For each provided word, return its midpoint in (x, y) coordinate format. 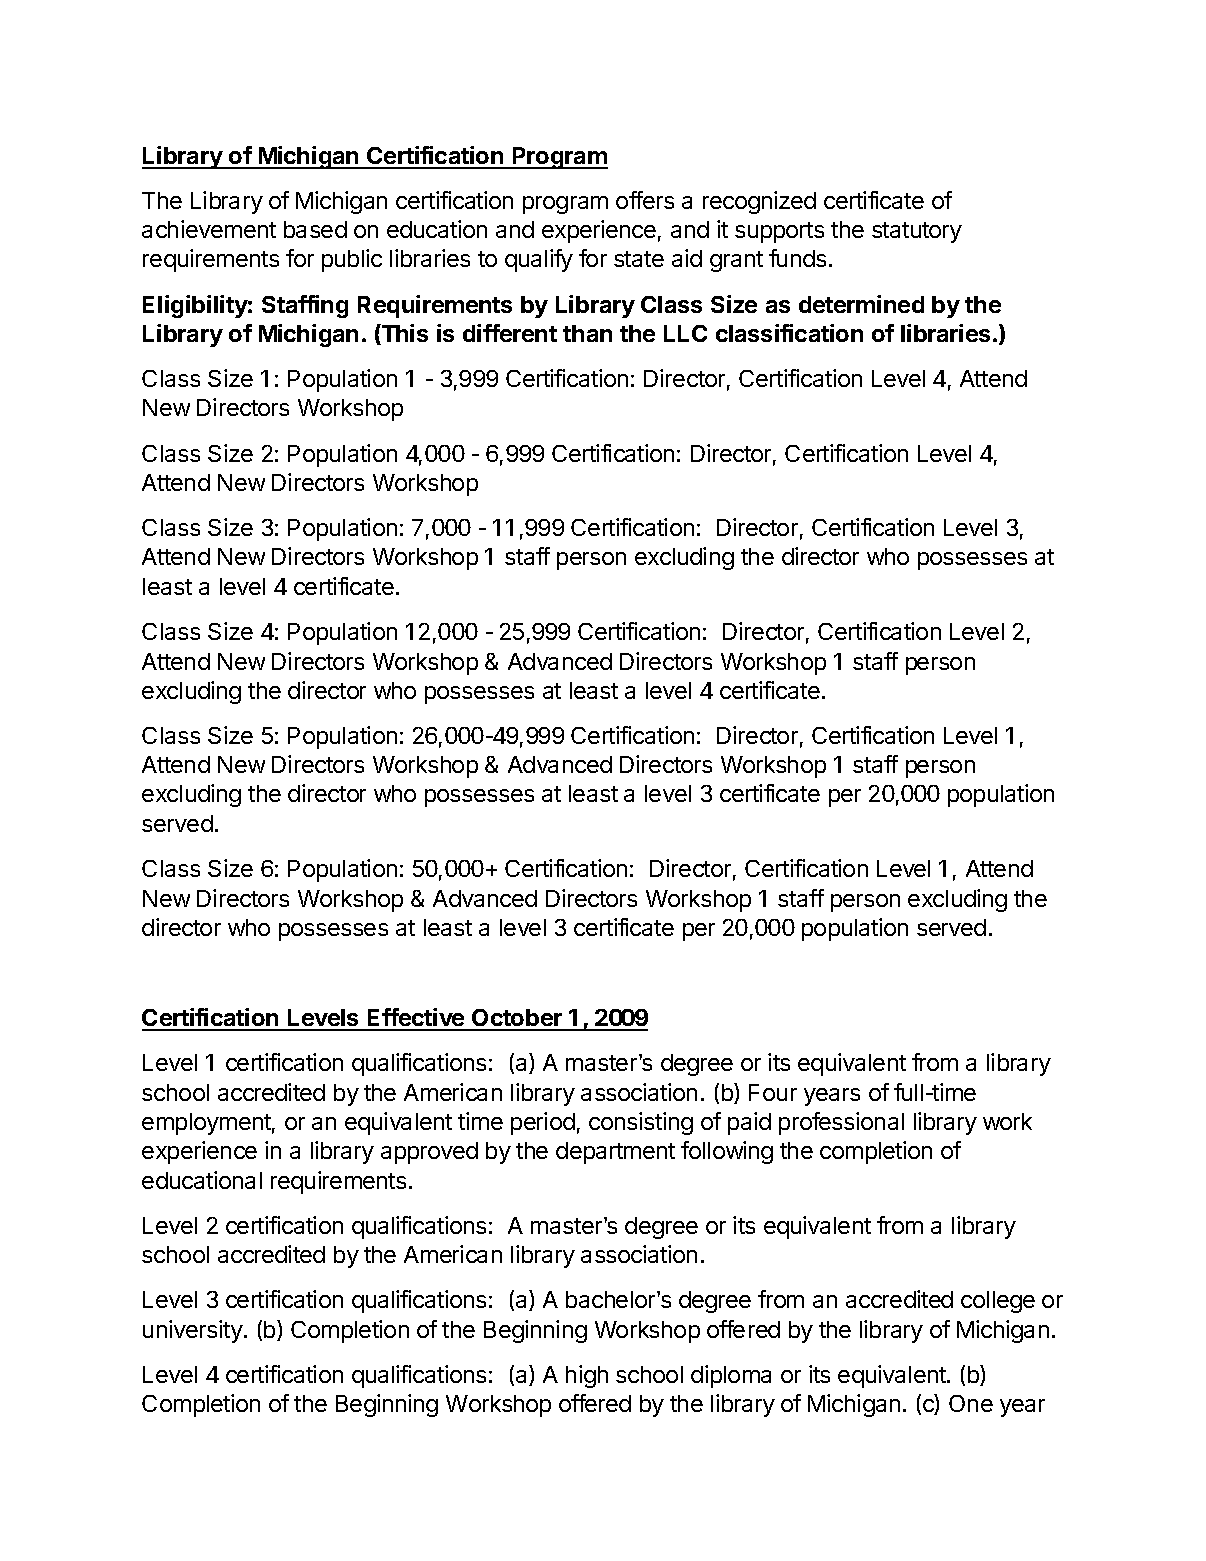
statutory (917, 232)
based (315, 229)
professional (841, 1123)
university (193, 1331)
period (543, 1123)
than (587, 333)
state (639, 259)
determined (861, 304)
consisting (641, 1123)
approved (429, 1153)
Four (773, 1092)
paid (749, 1123)
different (510, 333)
